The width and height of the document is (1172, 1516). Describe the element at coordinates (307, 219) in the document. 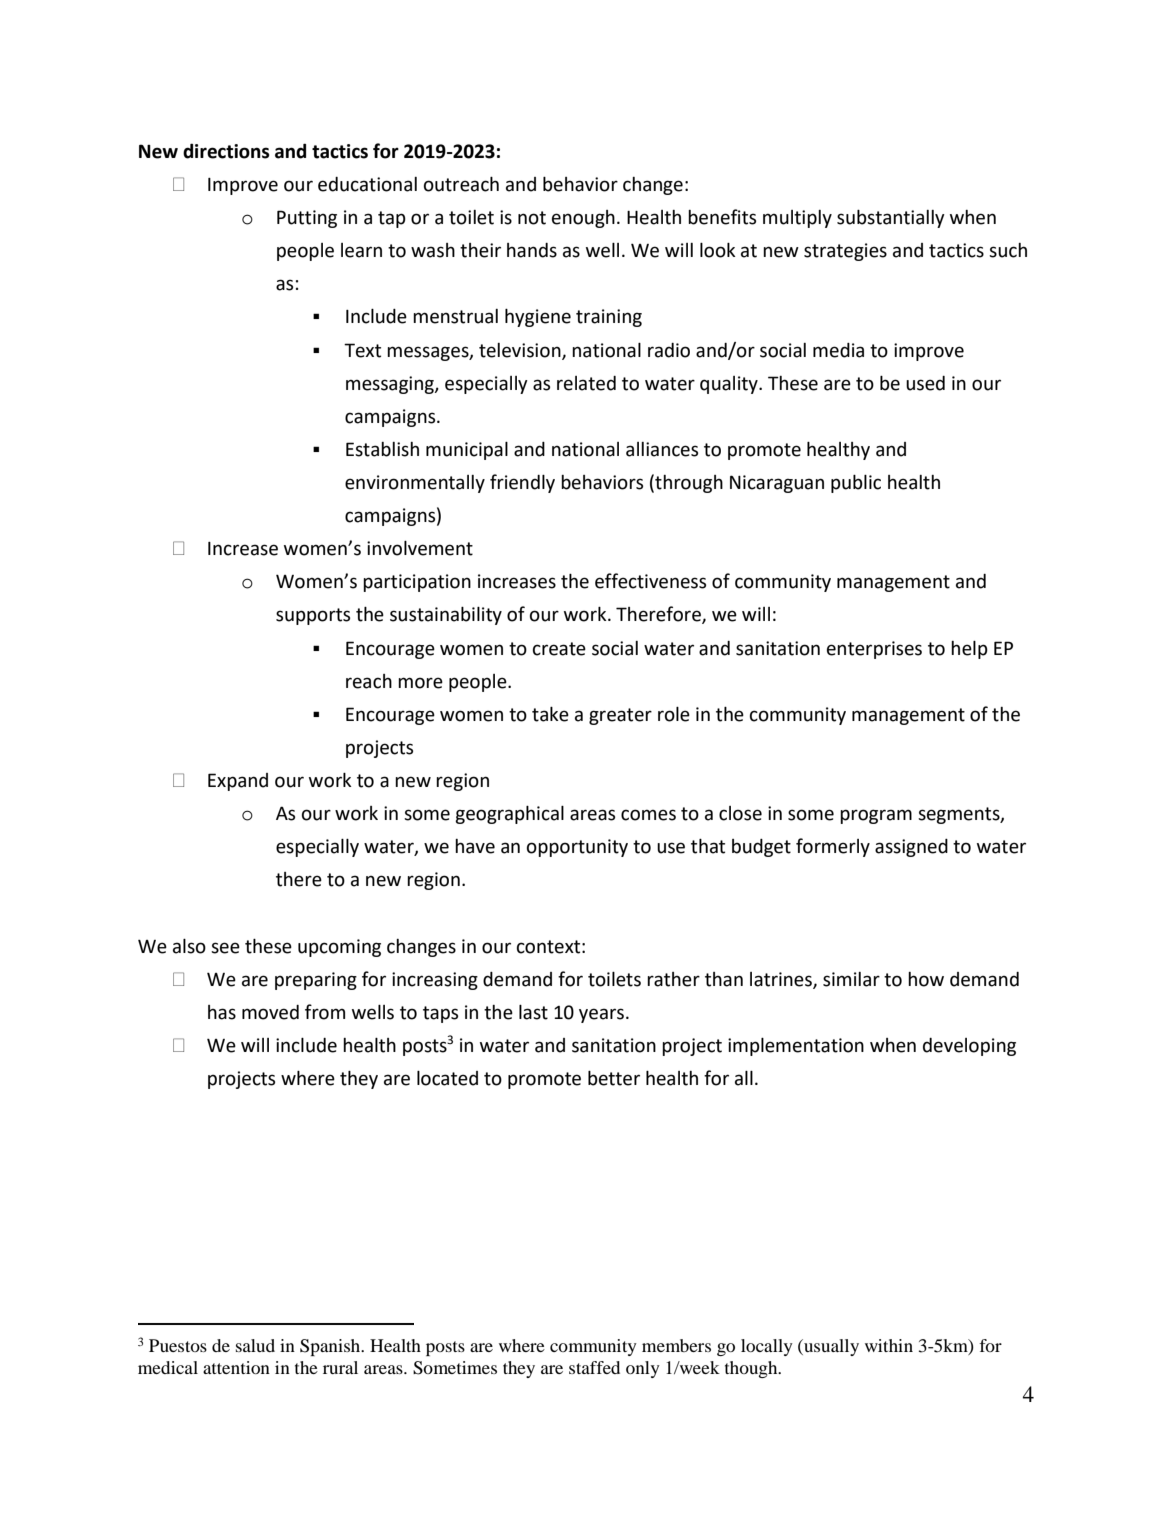

I see `Putting` at that location.
